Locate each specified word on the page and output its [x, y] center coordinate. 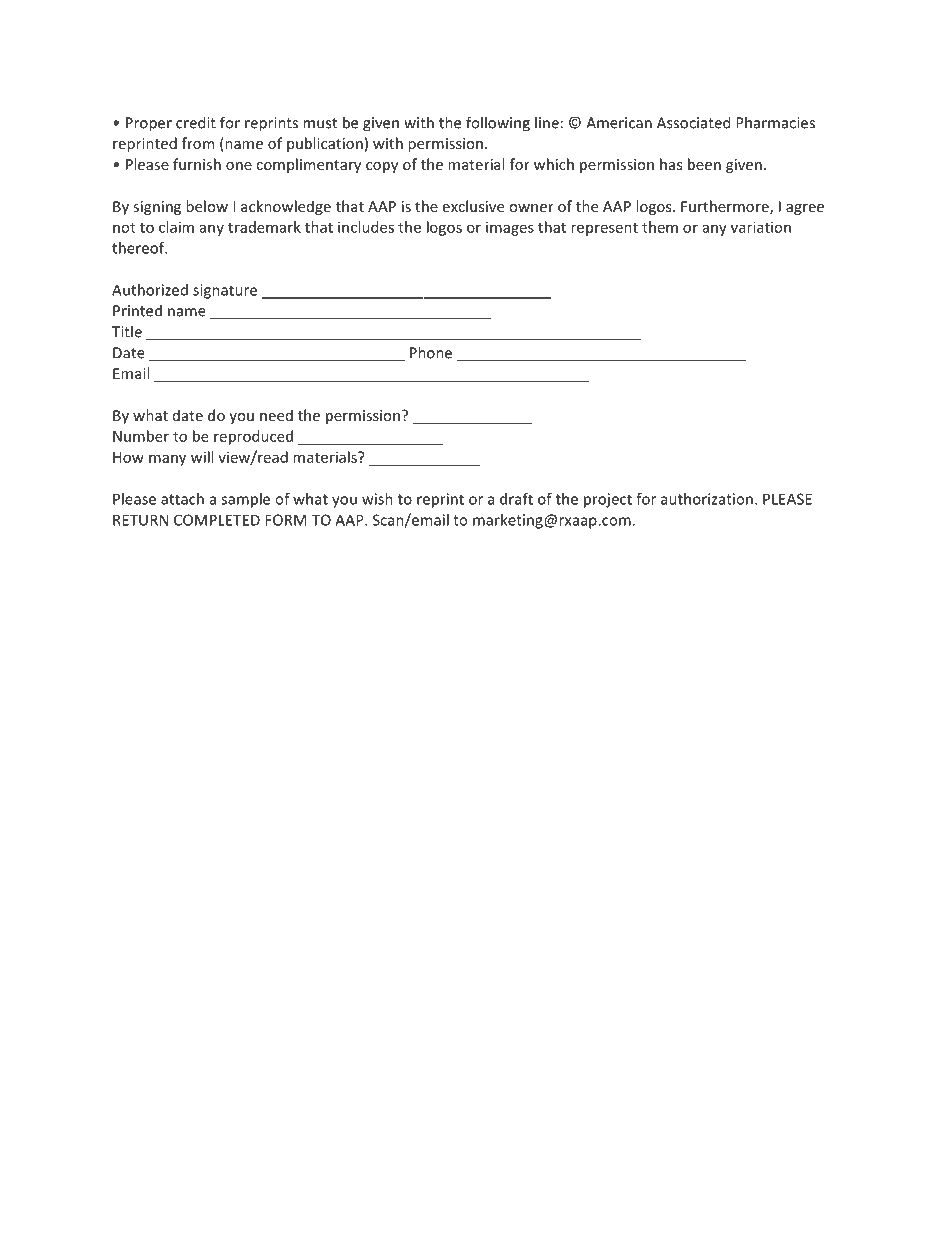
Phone [431, 352]
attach [182, 499]
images [510, 228]
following [498, 124]
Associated [693, 122]
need [276, 415]
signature [225, 291]
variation [761, 227]
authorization [707, 499]
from [198, 143]
